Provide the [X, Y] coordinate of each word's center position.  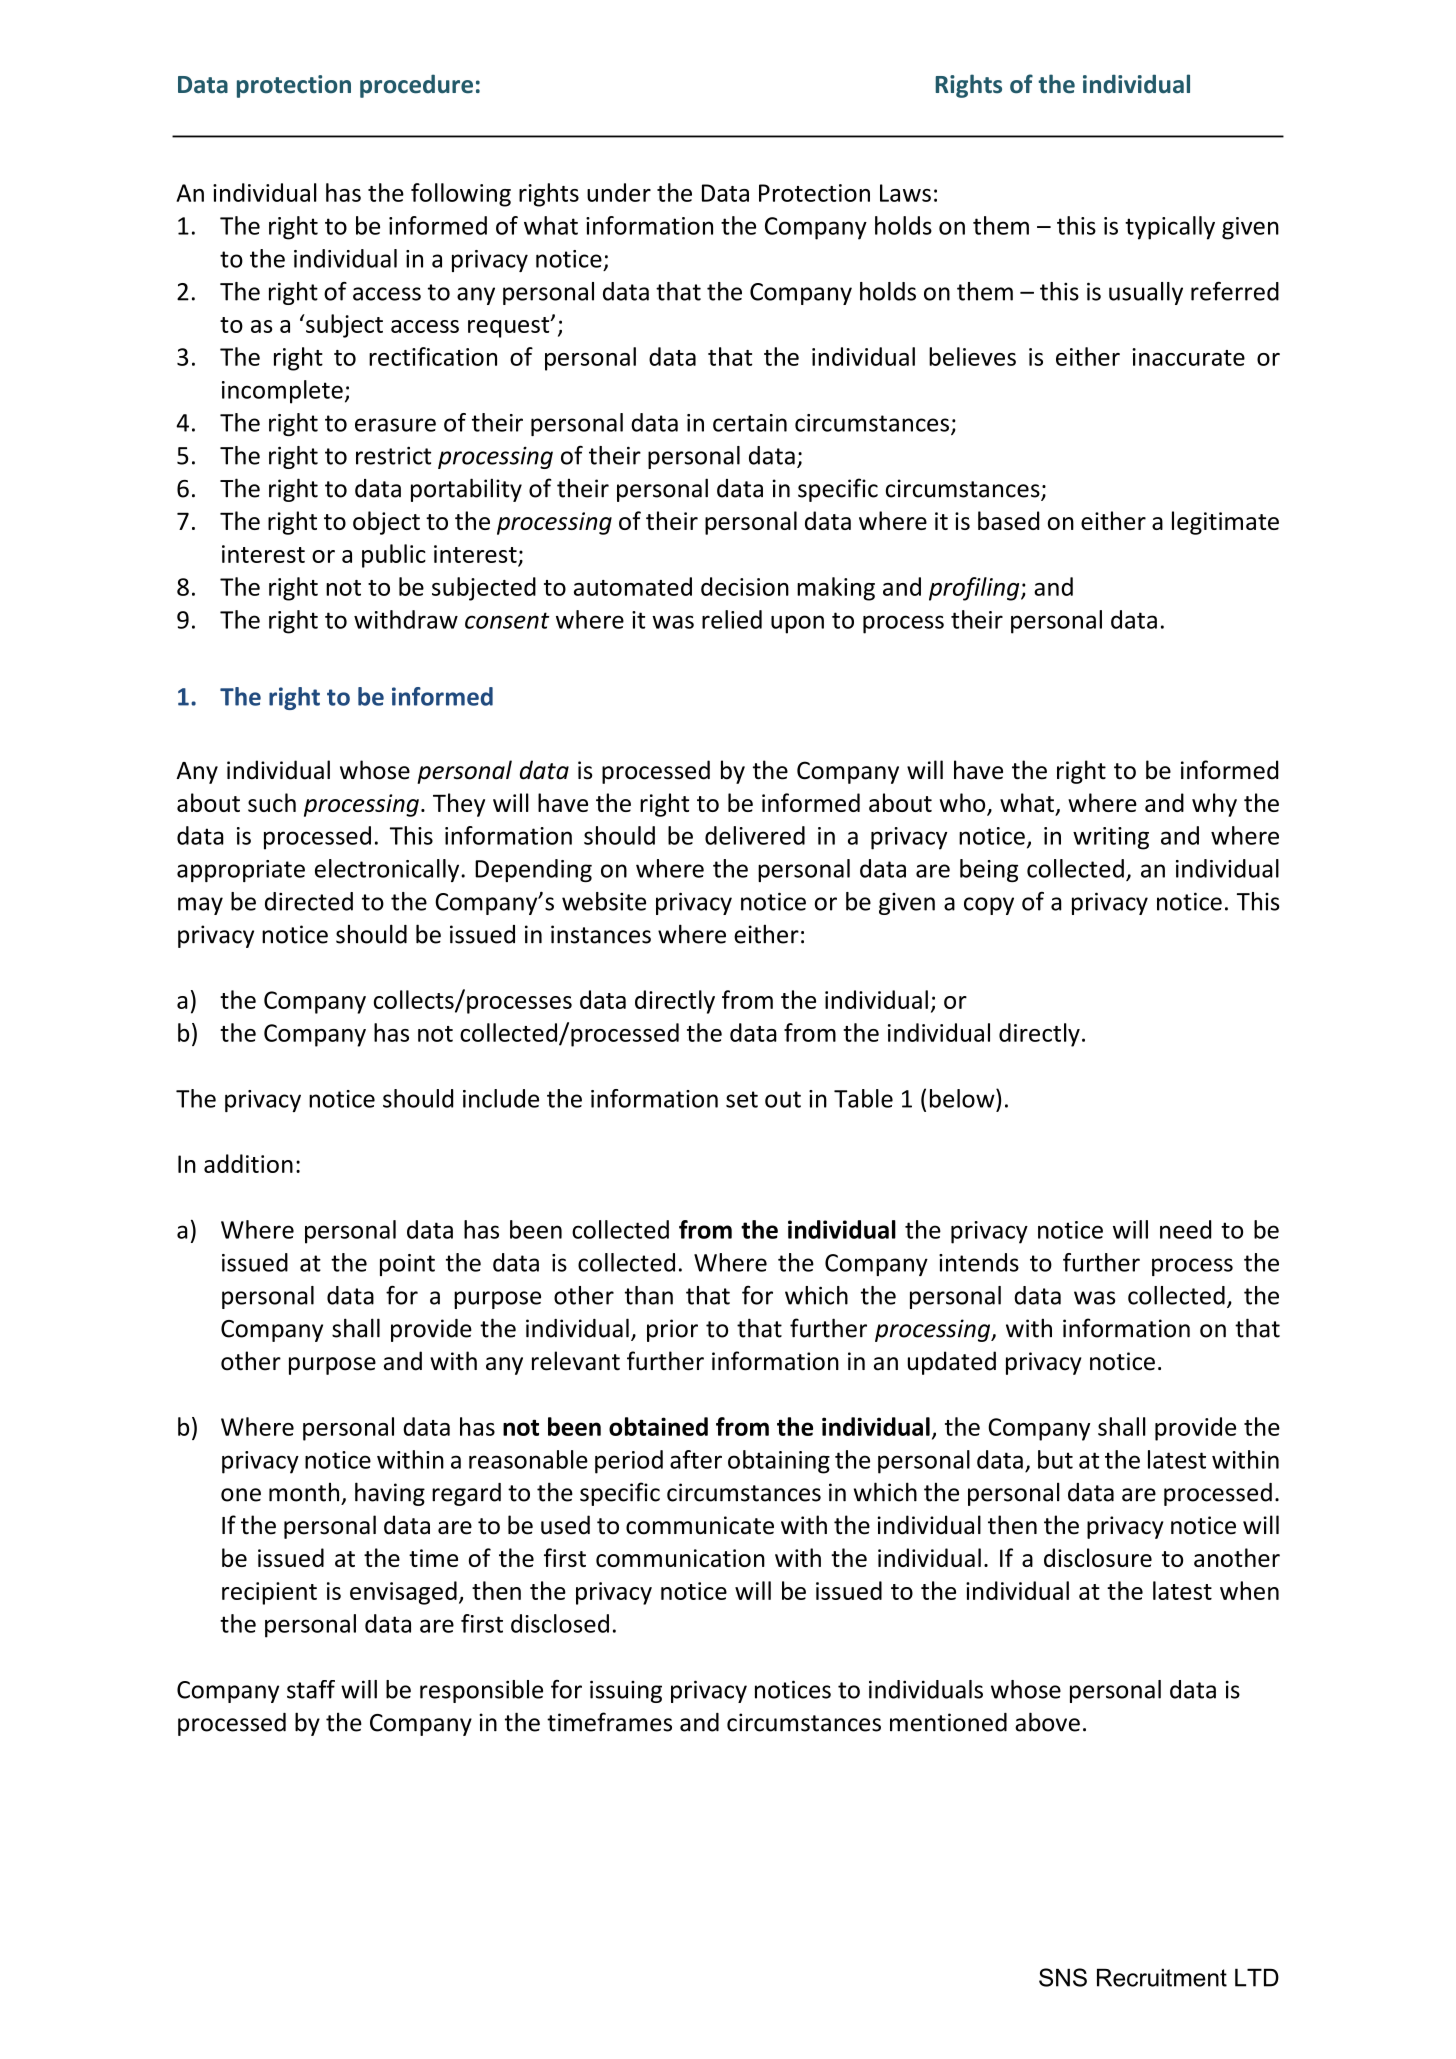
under [619, 192]
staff [311, 1689]
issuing [626, 1691]
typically [1170, 228]
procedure [416, 86]
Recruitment [1162, 1978]
